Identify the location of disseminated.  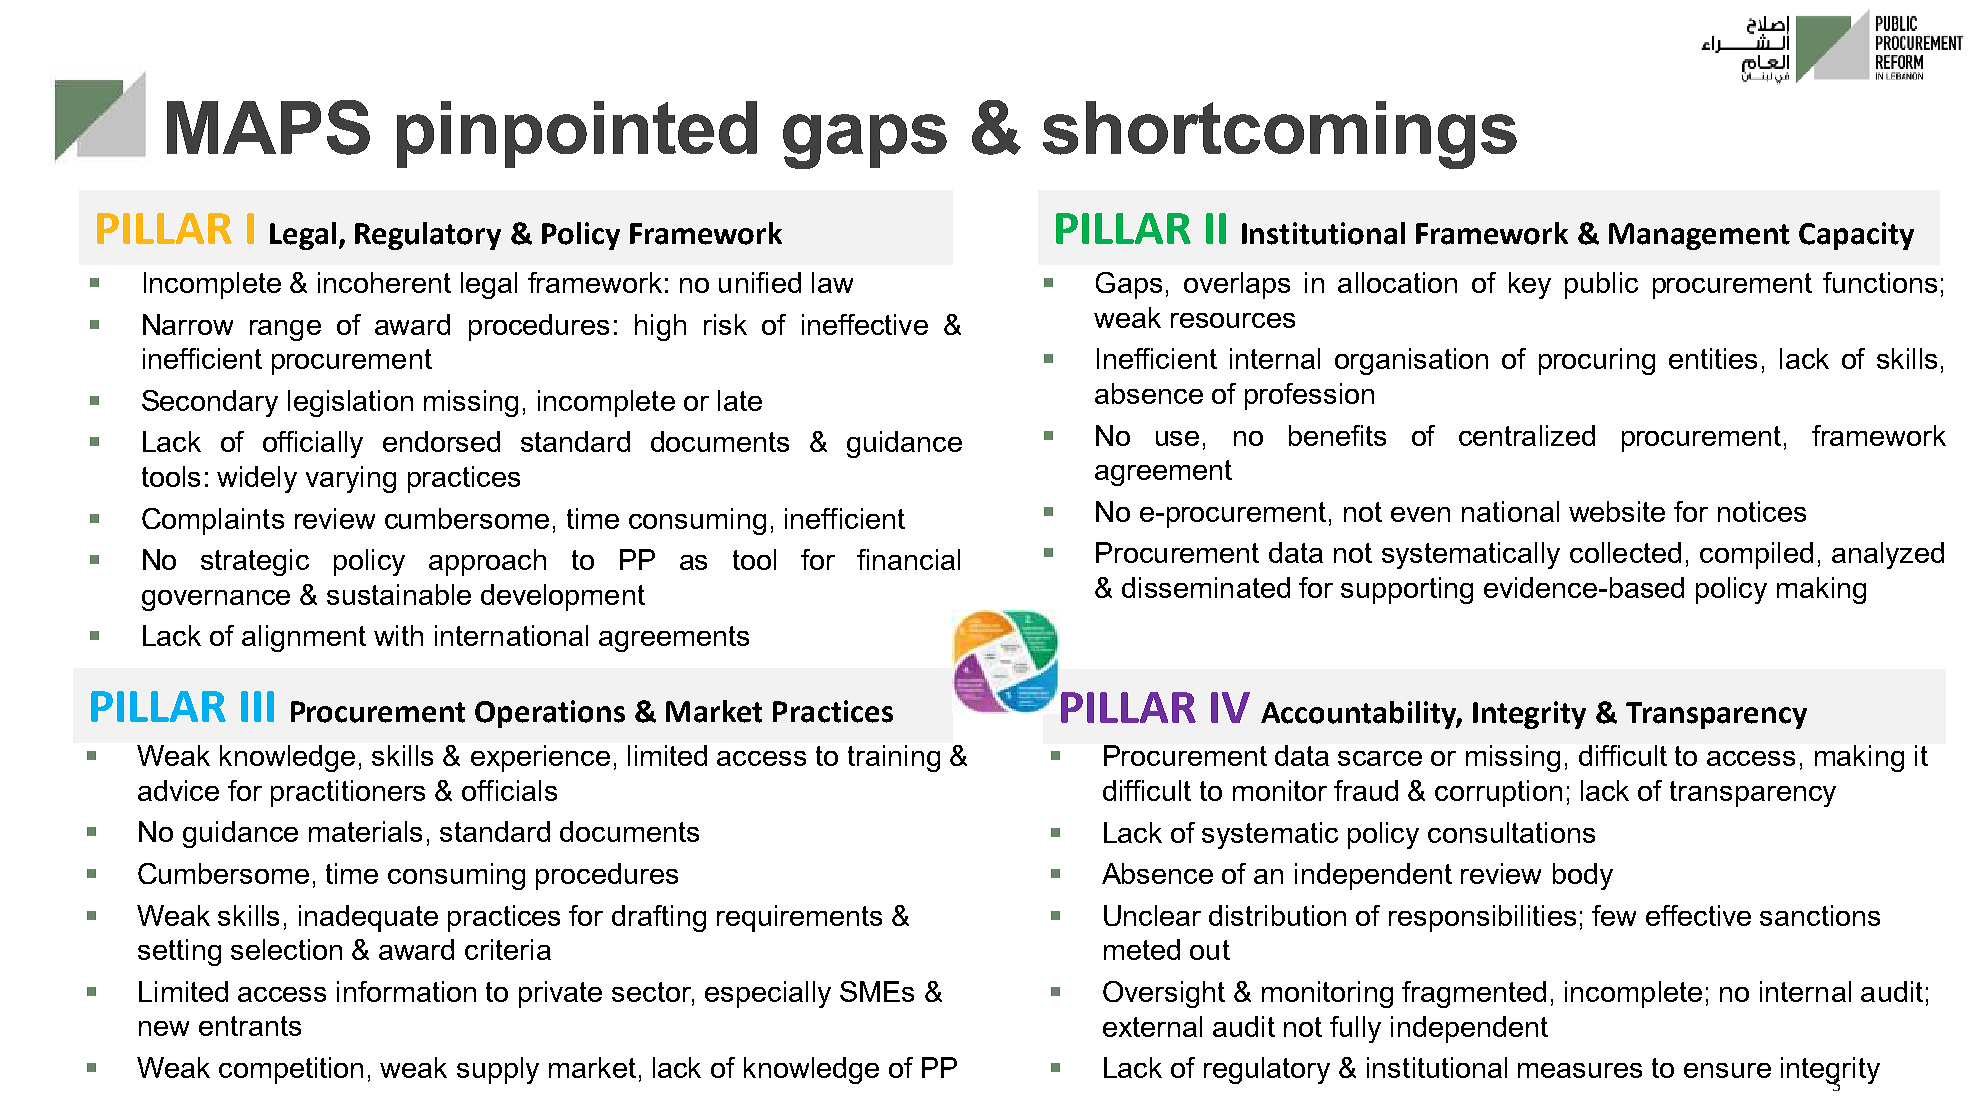
(1206, 587).
